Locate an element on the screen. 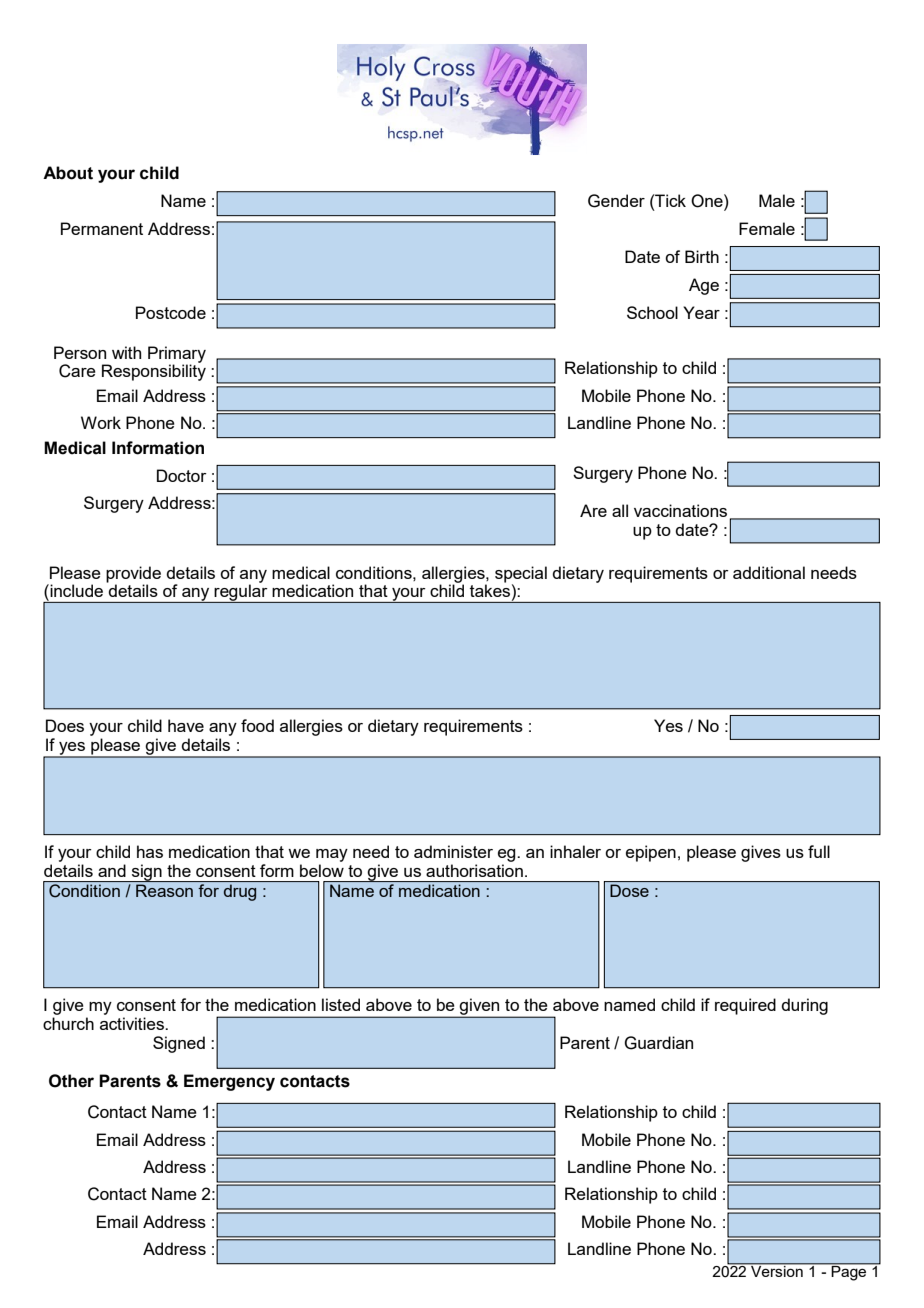 Image resolution: width=924 pixels, height=1308 pixels. Permanent is located at coordinates (102, 228).
